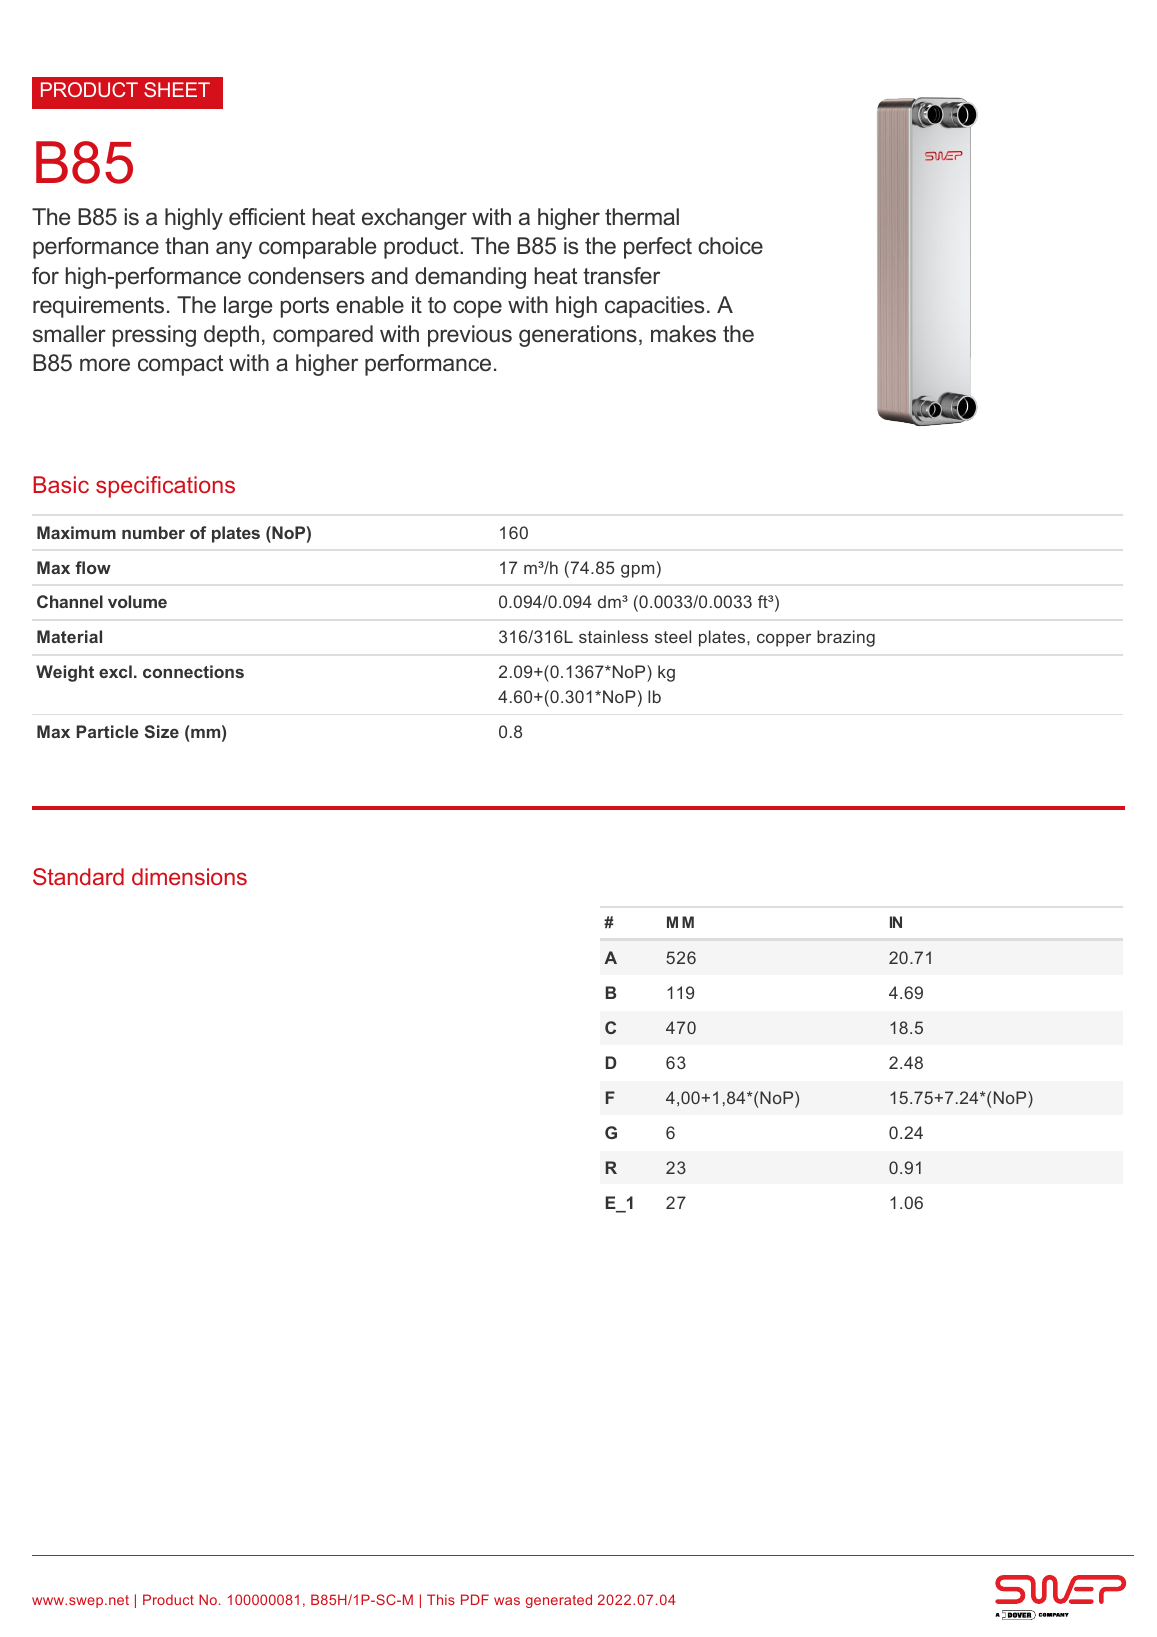  What do you see at coordinates (78, 876) in the image?
I see `Standard` at bounding box center [78, 876].
